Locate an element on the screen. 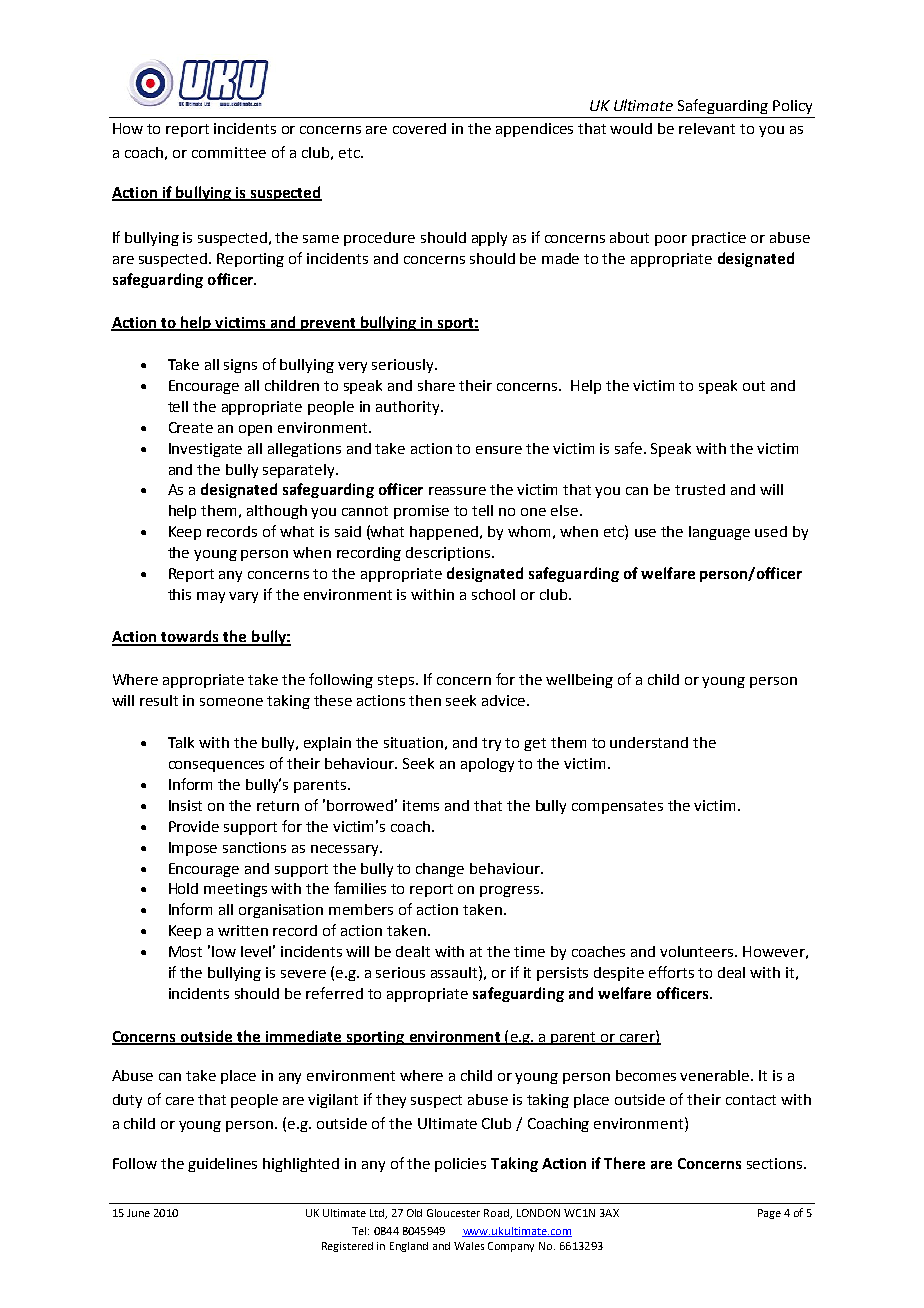  then is located at coordinates (425, 700).
